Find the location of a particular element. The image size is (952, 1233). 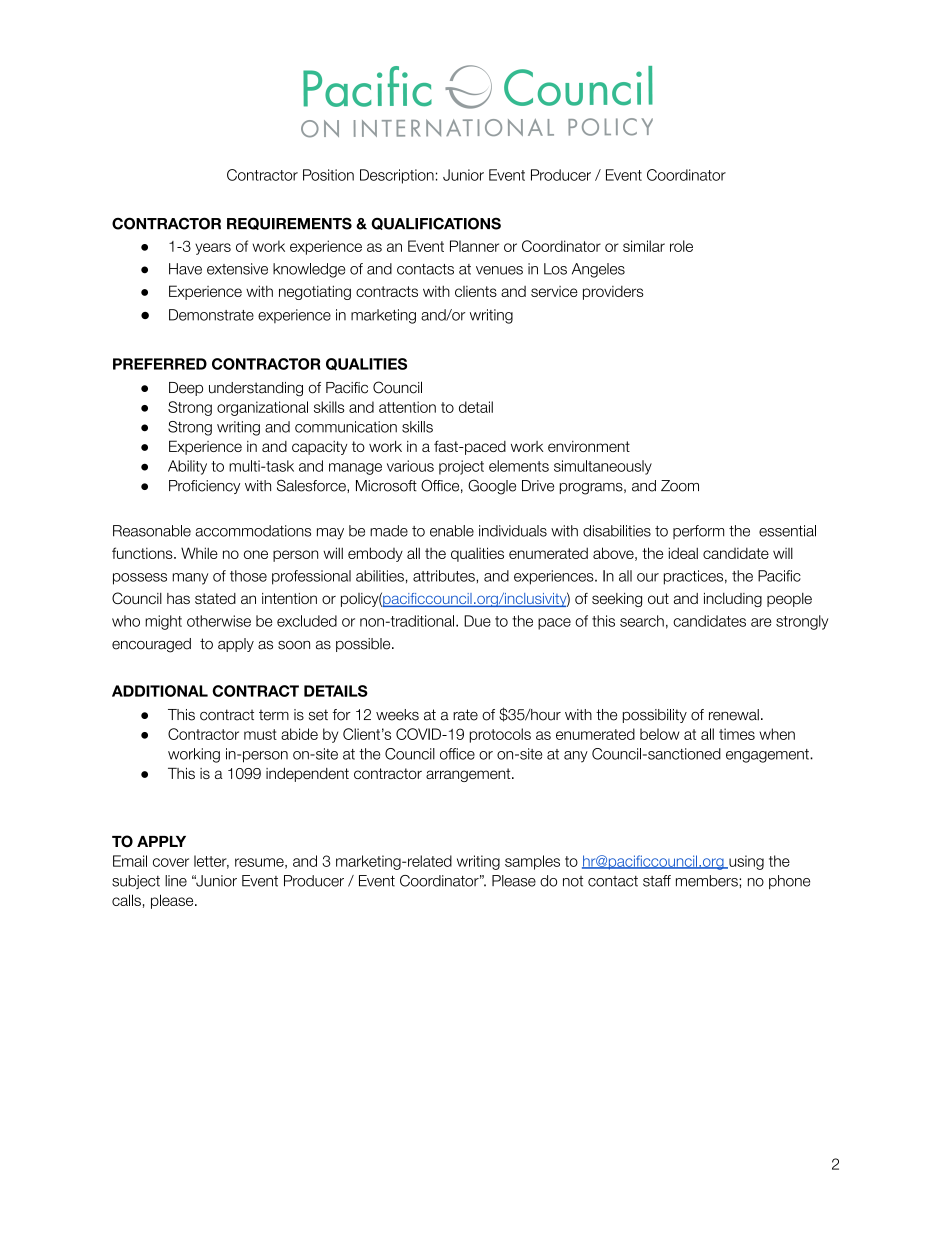

encouraged is located at coordinates (151, 645).
